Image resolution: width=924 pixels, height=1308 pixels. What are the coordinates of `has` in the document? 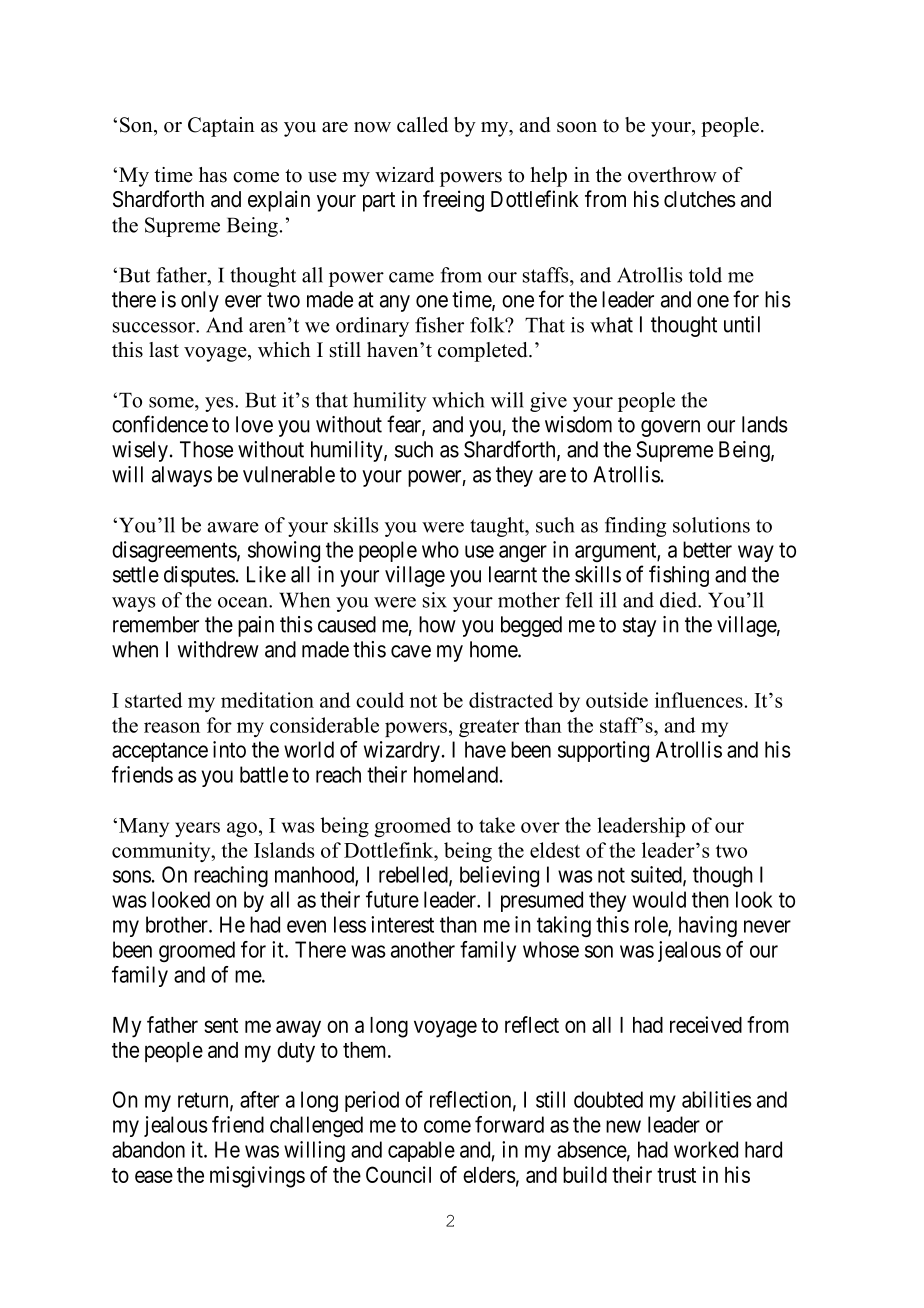 It's located at (213, 175).
